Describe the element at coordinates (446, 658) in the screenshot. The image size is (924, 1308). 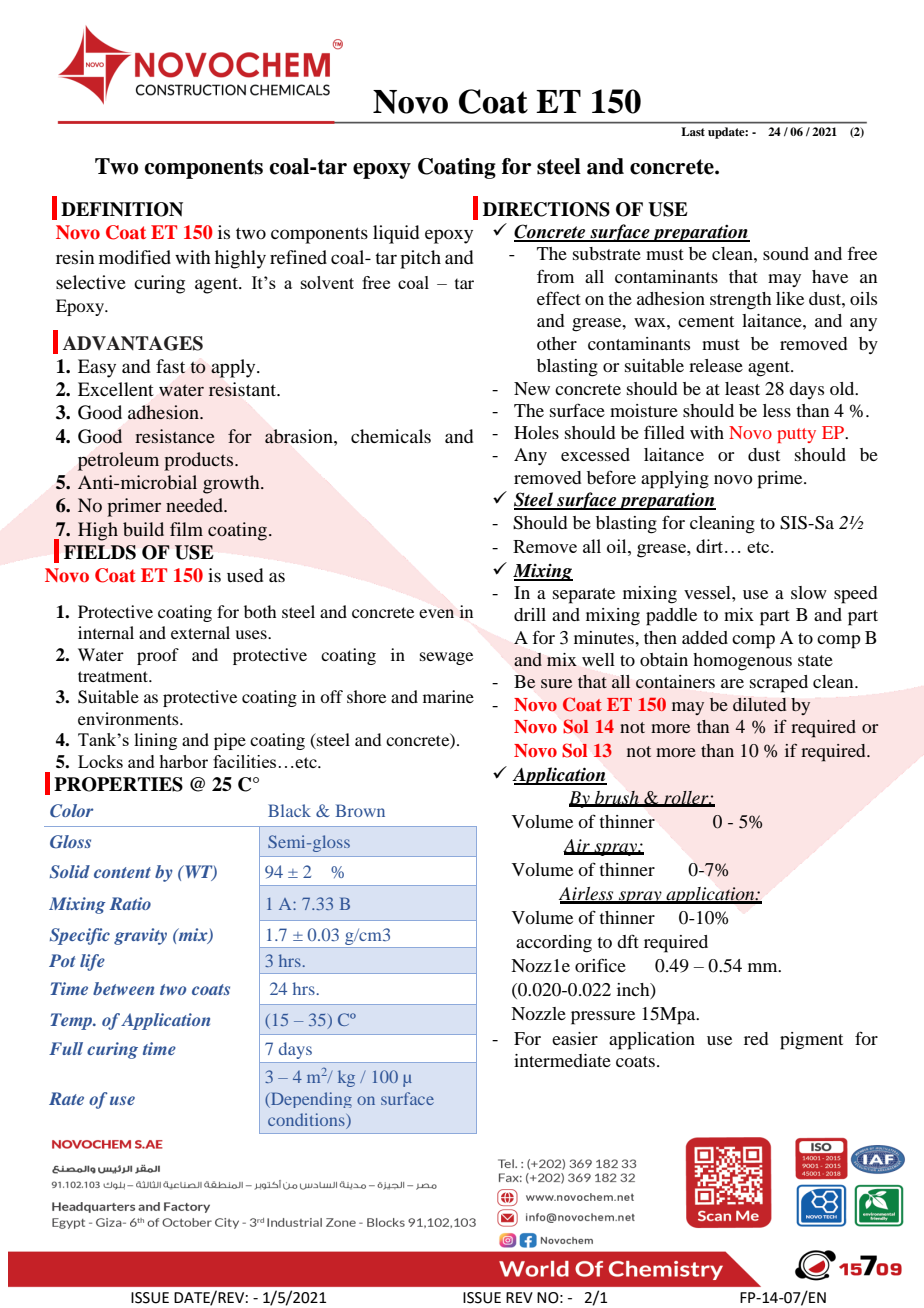
I see `sewage` at that location.
